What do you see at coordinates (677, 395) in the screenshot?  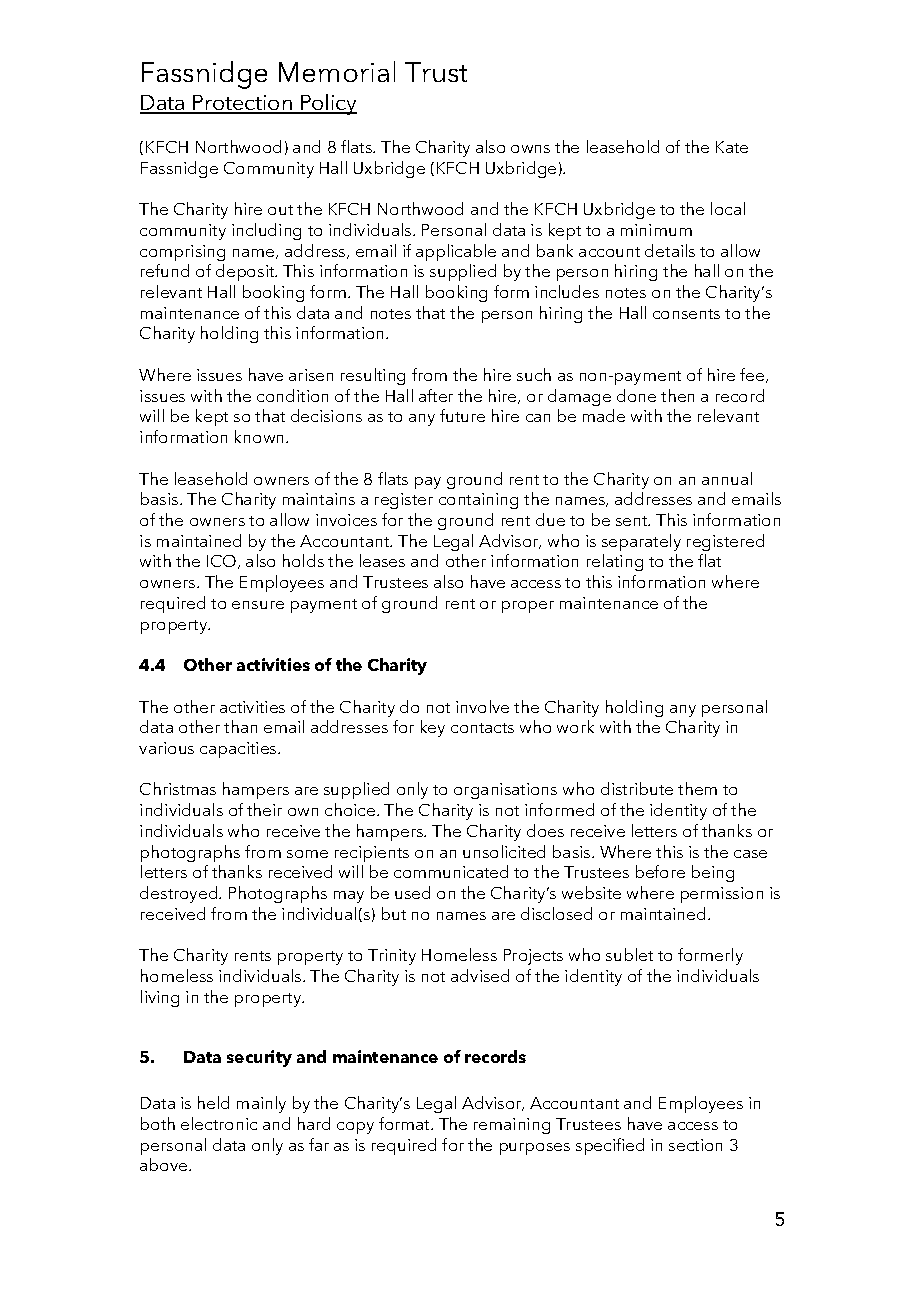 I see `then` at bounding box center [677, 395].
